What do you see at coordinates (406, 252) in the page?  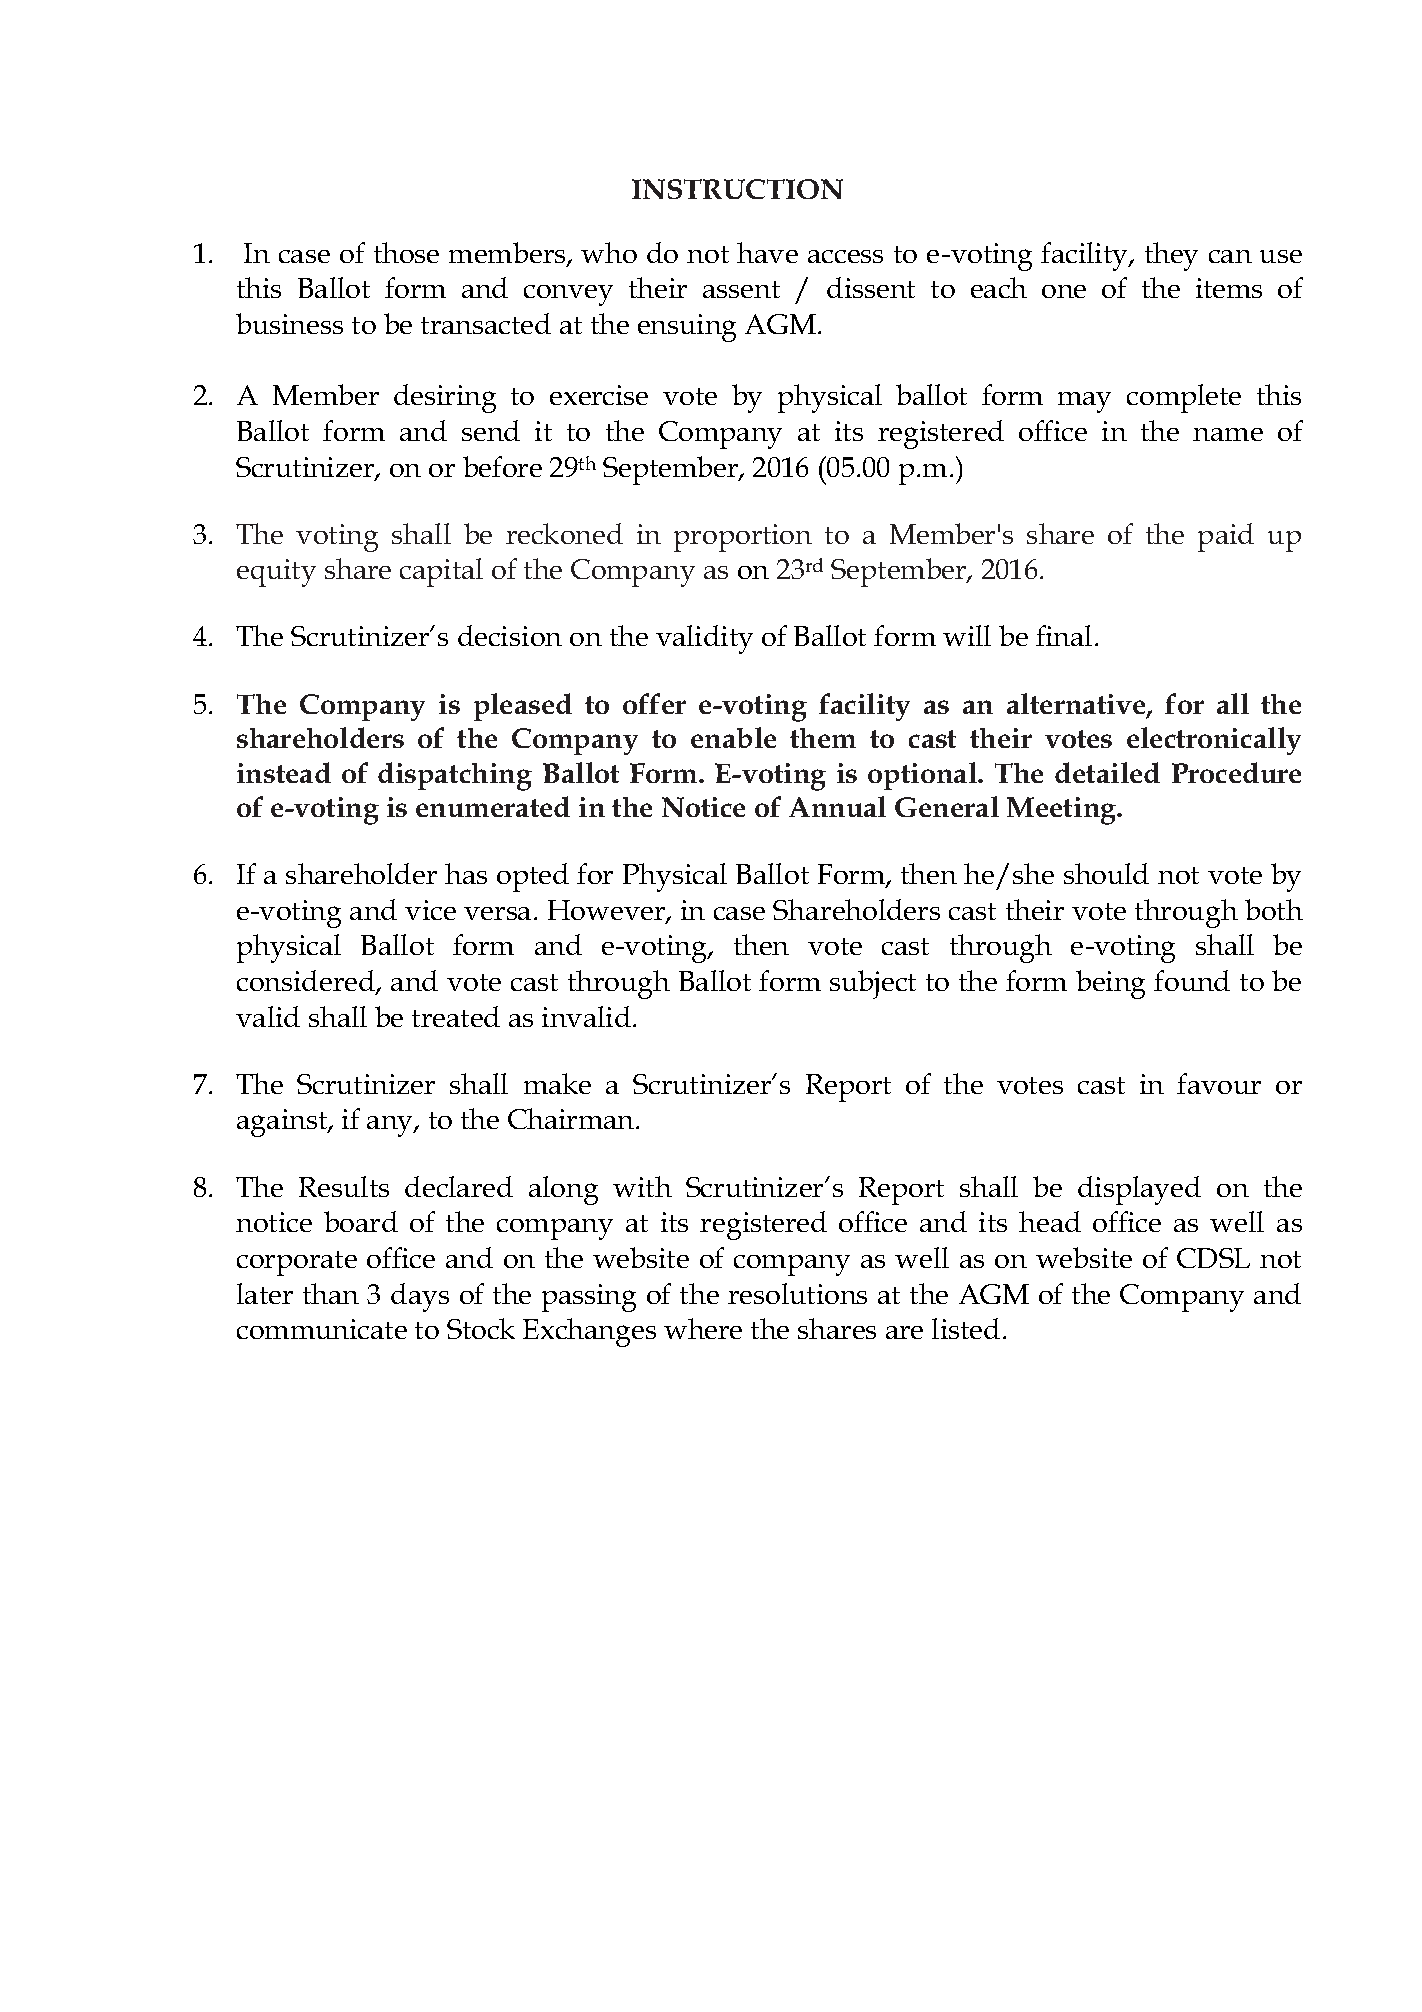 I see `those` at bounding box center [406, 252].
